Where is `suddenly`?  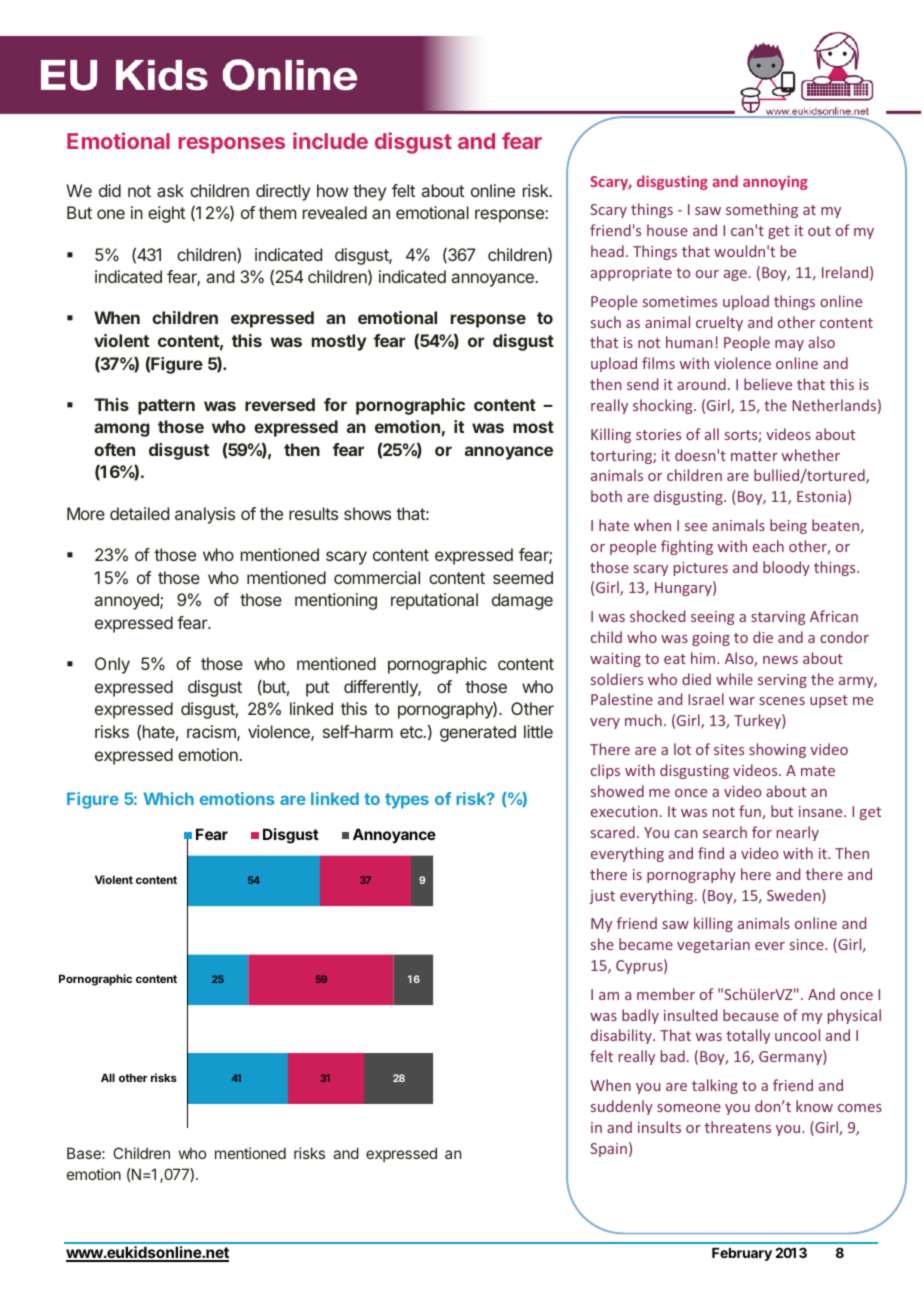
suddenly is located at coordinates (622, 1107).
